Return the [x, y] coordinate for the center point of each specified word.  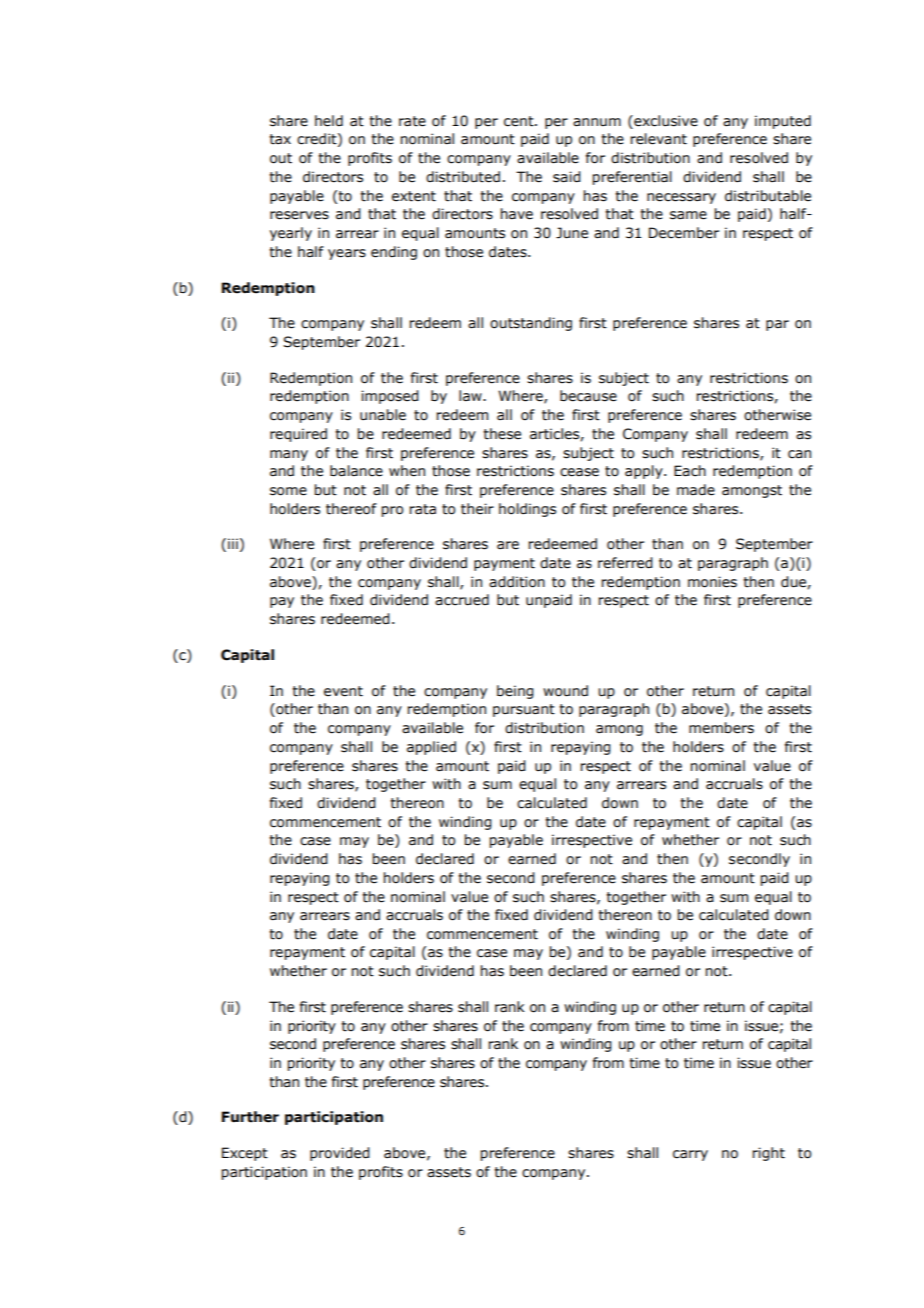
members [721, 728]
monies [712, 582]
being [515, 692]
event [343, 691]
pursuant [524, 710]
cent [520, 121]
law [471, 396]
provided [340, 1154]
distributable [768, 196]
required [298, 435]
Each [690, 471]
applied [431, 748]
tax [280, 139]
